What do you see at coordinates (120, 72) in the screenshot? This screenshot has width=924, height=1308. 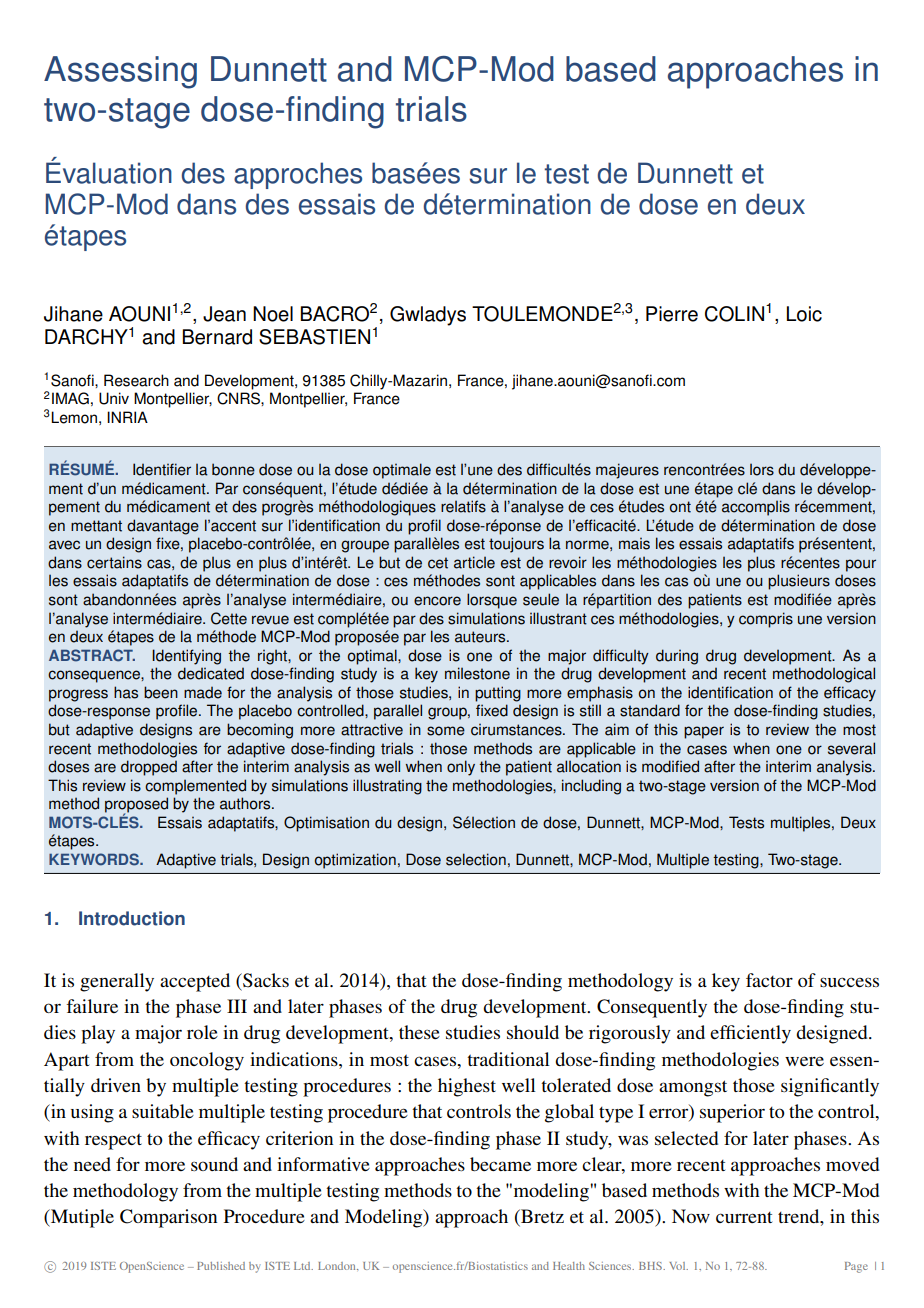 I see `Assessing` at bounding box center [120, 72].
